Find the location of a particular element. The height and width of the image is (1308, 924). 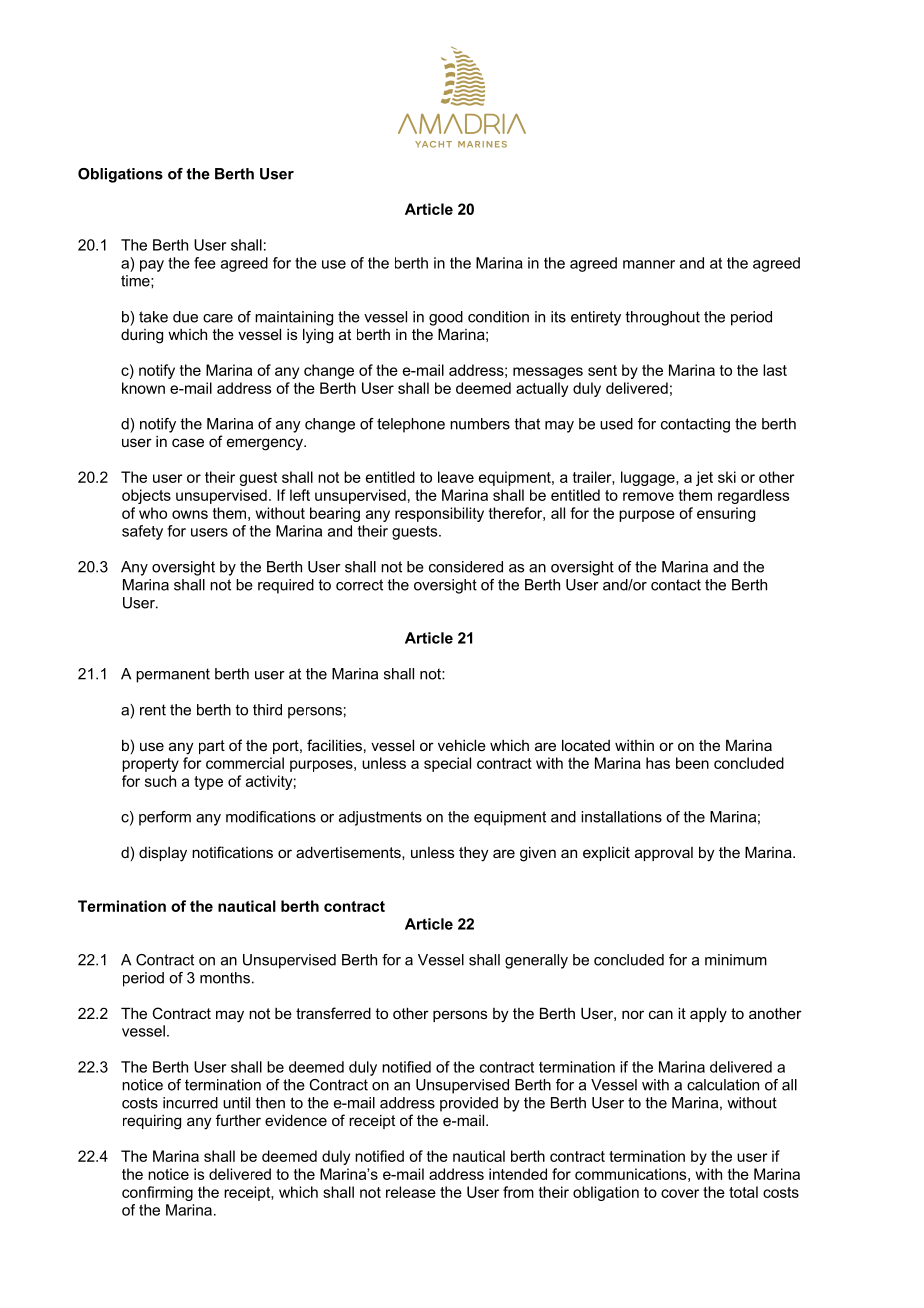

responsibility is located at coordinates (439, 514).
